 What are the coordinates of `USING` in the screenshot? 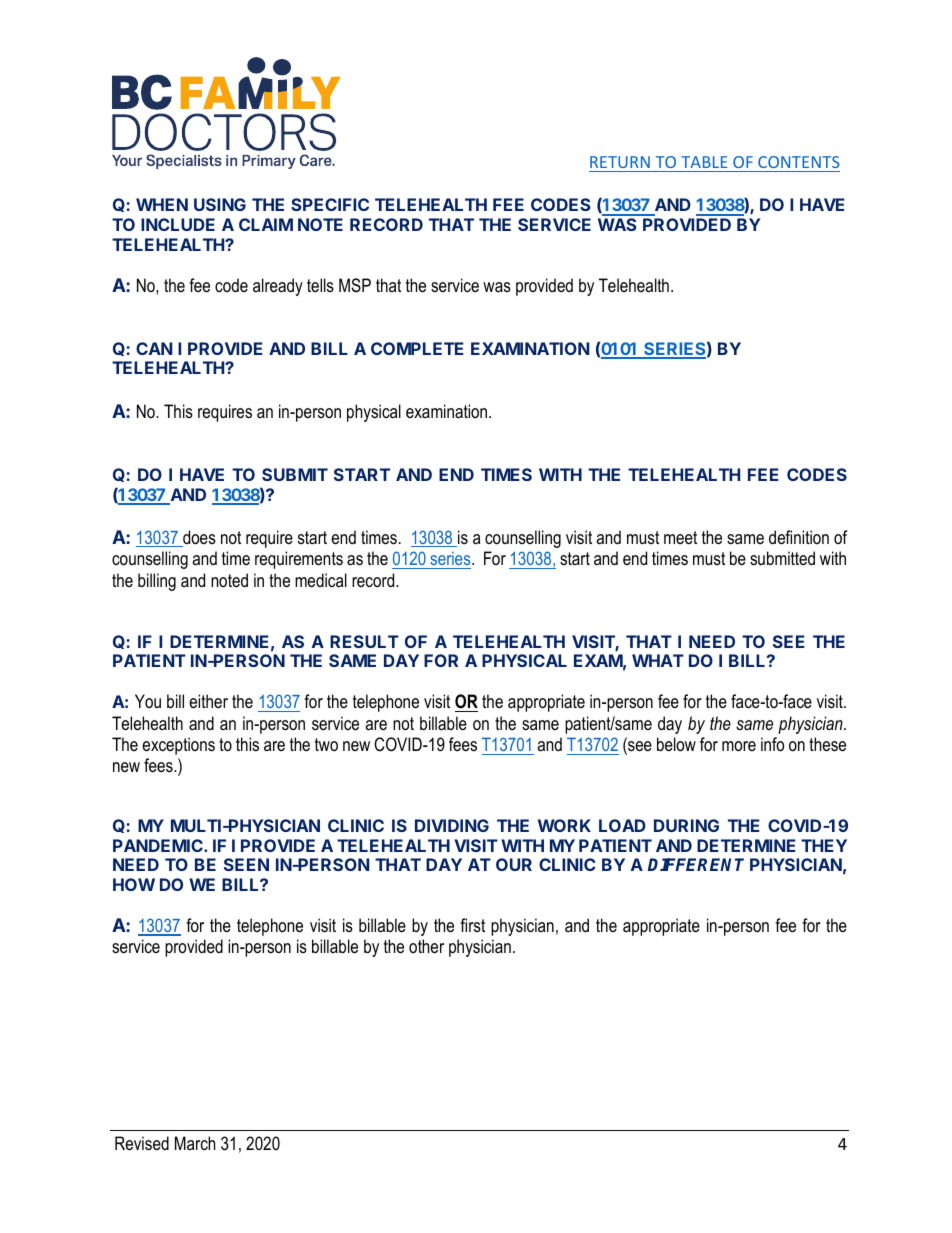 It's located at (220, 204).
